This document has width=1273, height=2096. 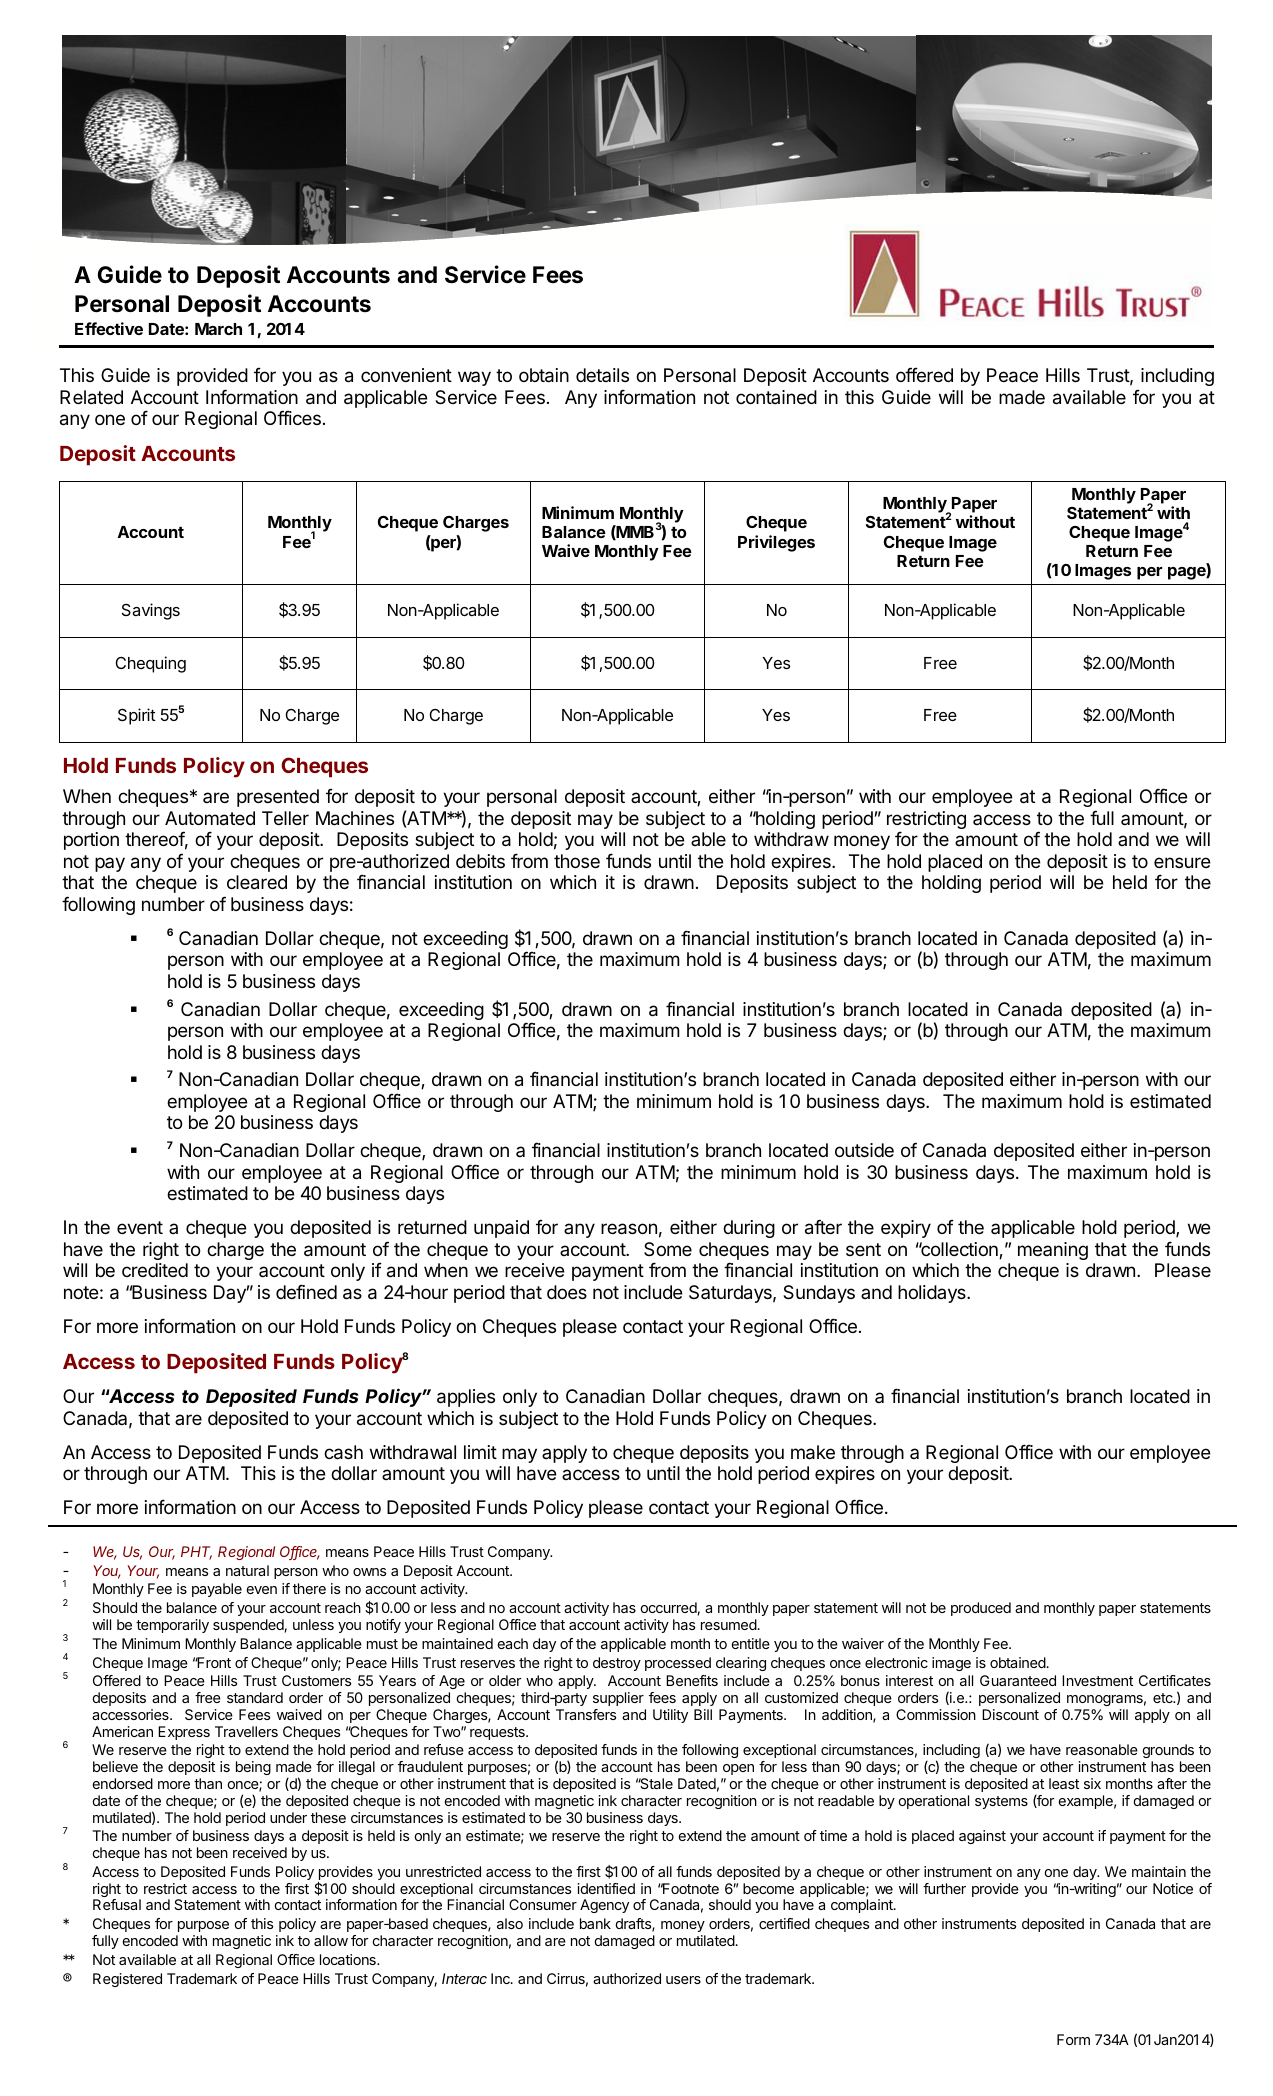 What do you see at coordinates (602, 375) in the document?
I see `details` at bounding box center [602, 375].
